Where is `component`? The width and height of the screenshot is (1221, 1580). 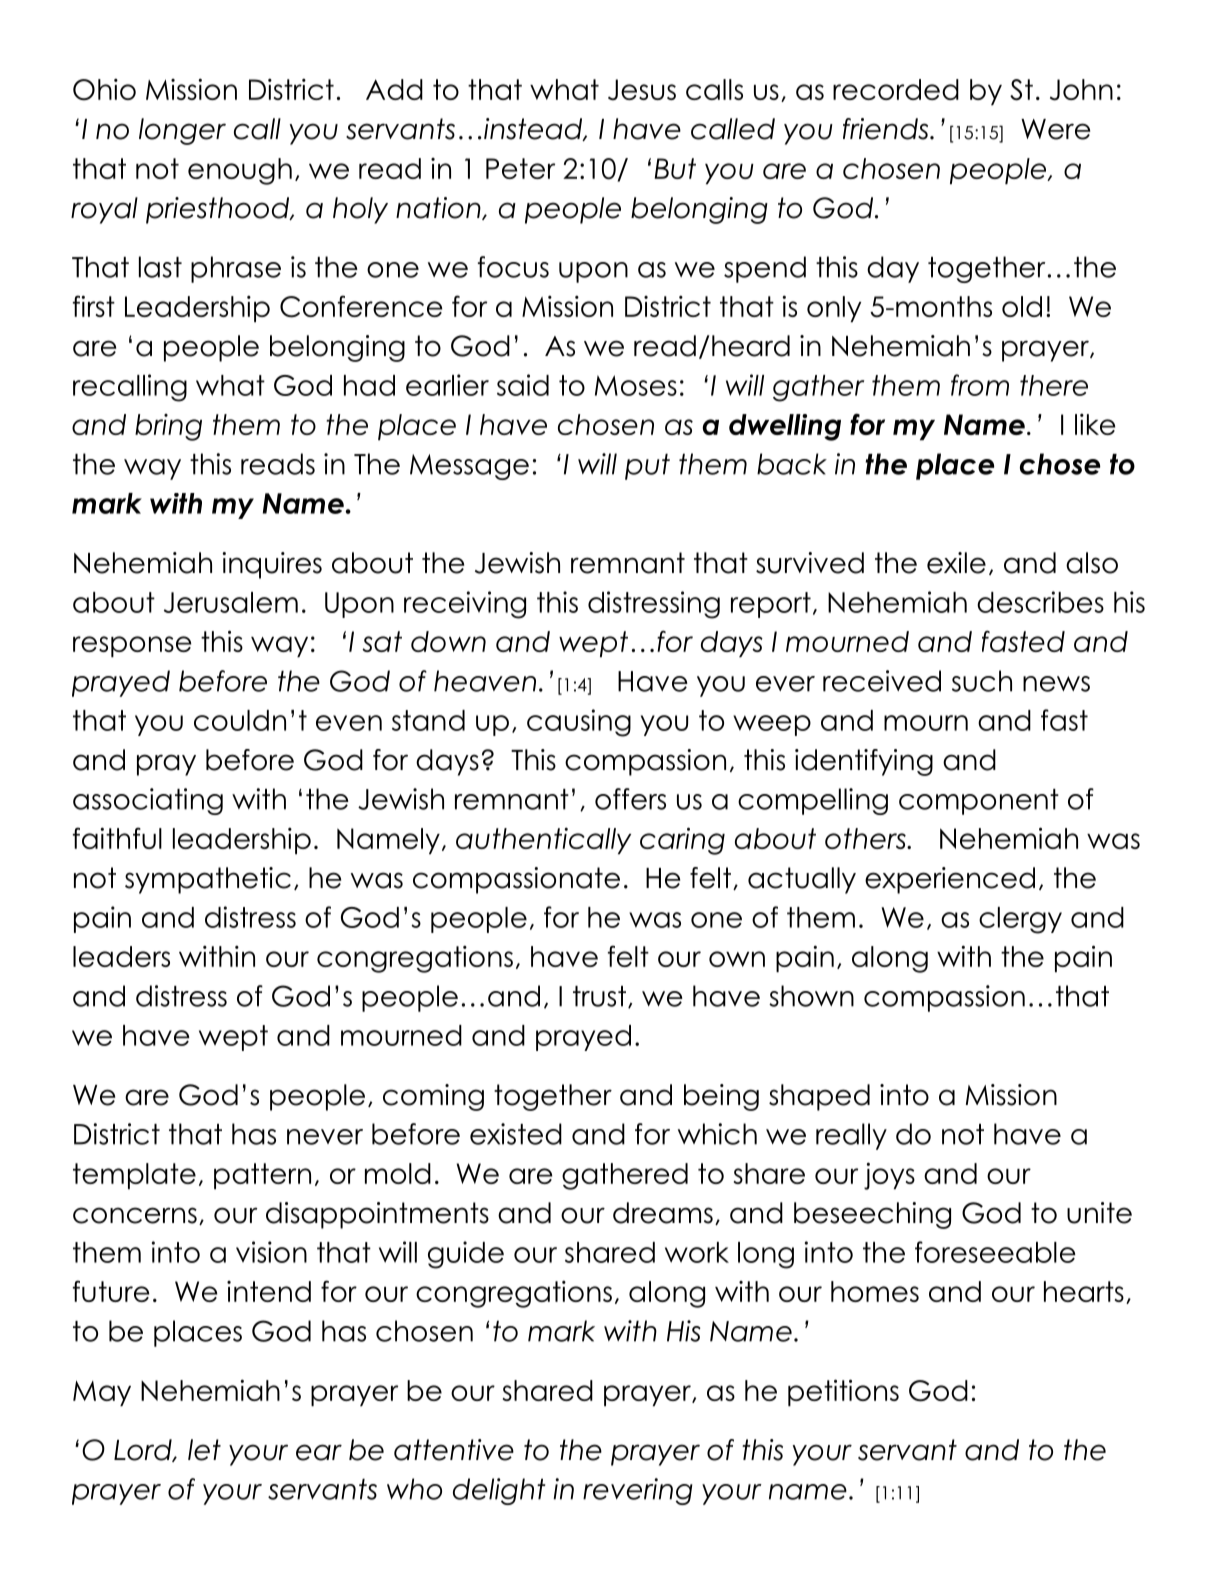
component is located at coordinates (979, 802).
